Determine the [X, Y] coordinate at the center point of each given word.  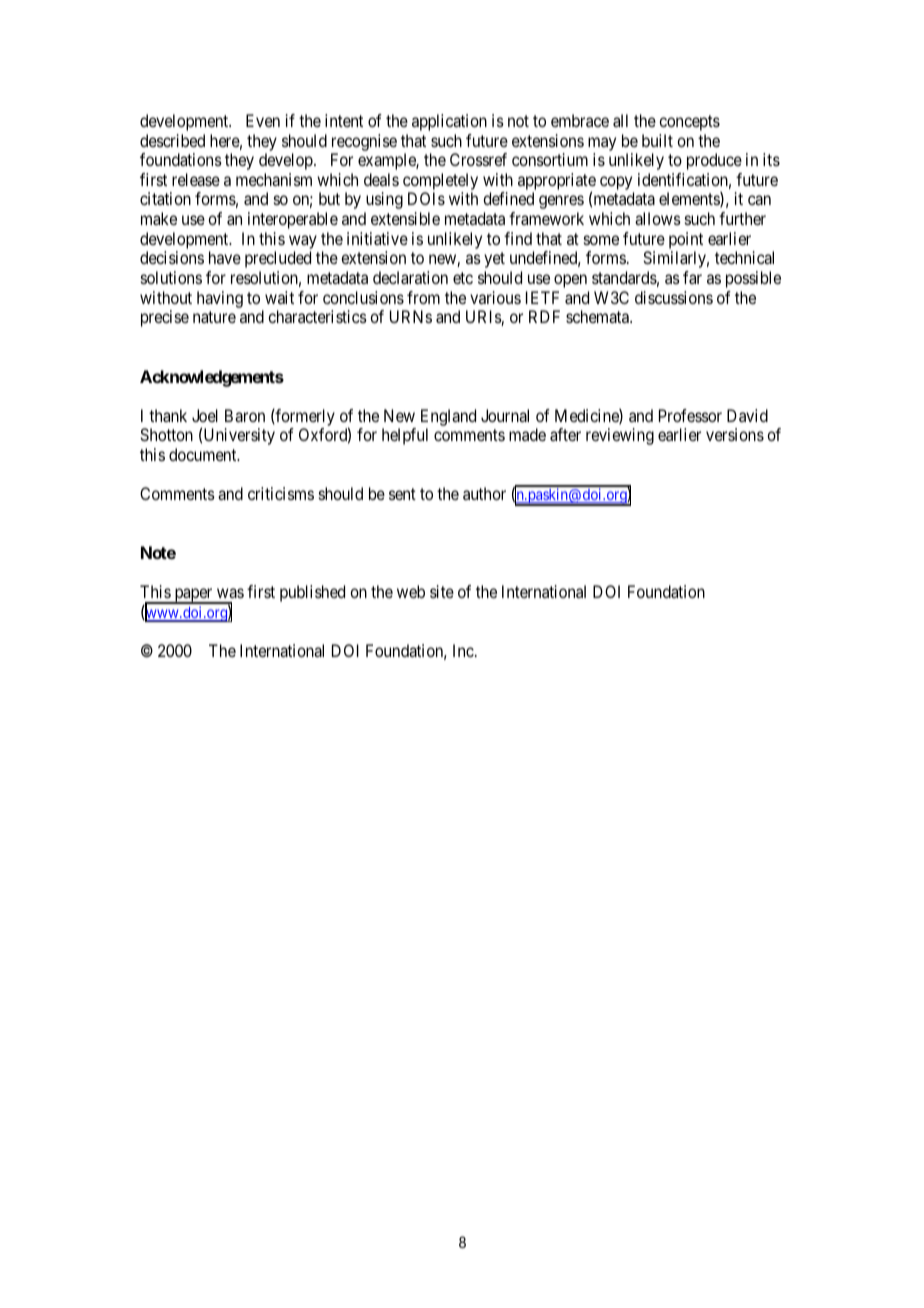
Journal [505, 415]
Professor [690, 415]
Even [263, 120]
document [204, 454]
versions [735, 434]
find [518, 238]
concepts [689, 123]
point [686, 240]
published [312, 593]
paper [193, 596]
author [484, 493]
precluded [278, 259]
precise [165, 318]
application [449, 122]
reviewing [620, 436]
